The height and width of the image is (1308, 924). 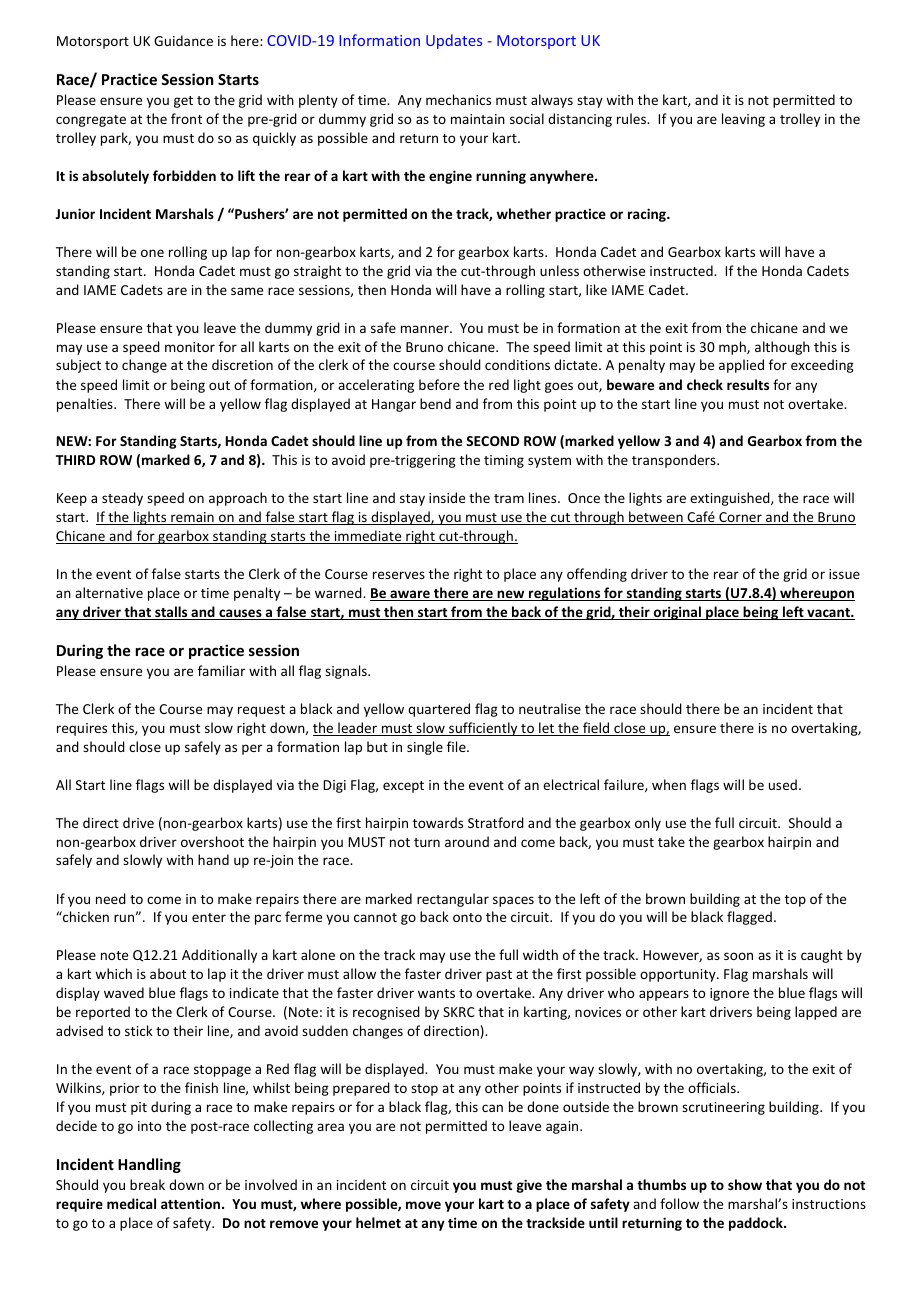 I want to click on towards, so click(x=438, y=822).
